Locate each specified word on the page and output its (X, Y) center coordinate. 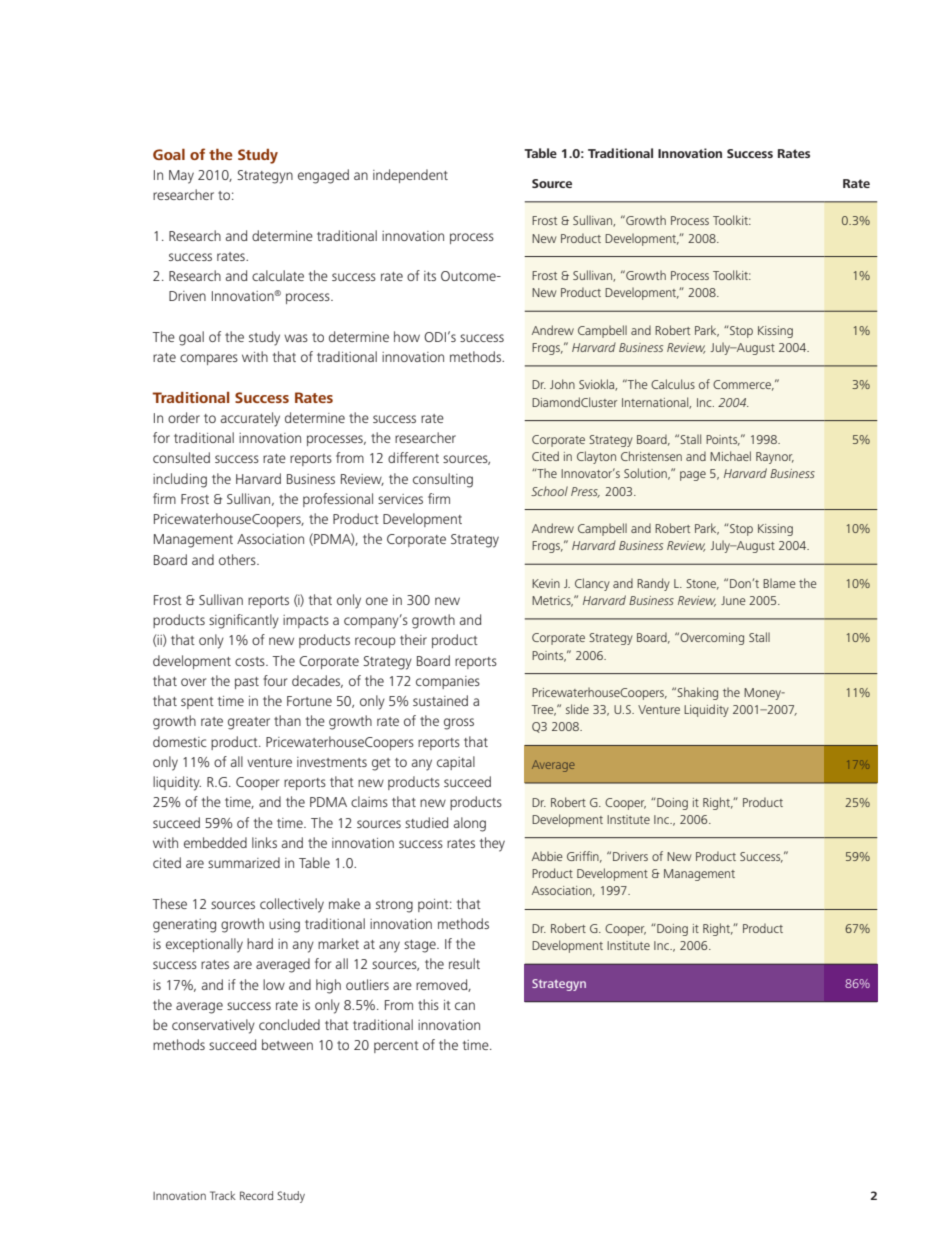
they (492, 844)
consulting (443, 480)
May (181, 177)
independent (410, 176)
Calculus (673, 384)
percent (396, 1047)
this (428, 1004)
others (238, 559)
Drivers (630, 856)
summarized (244, 862)
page (693, 476)
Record (256, 1195)
